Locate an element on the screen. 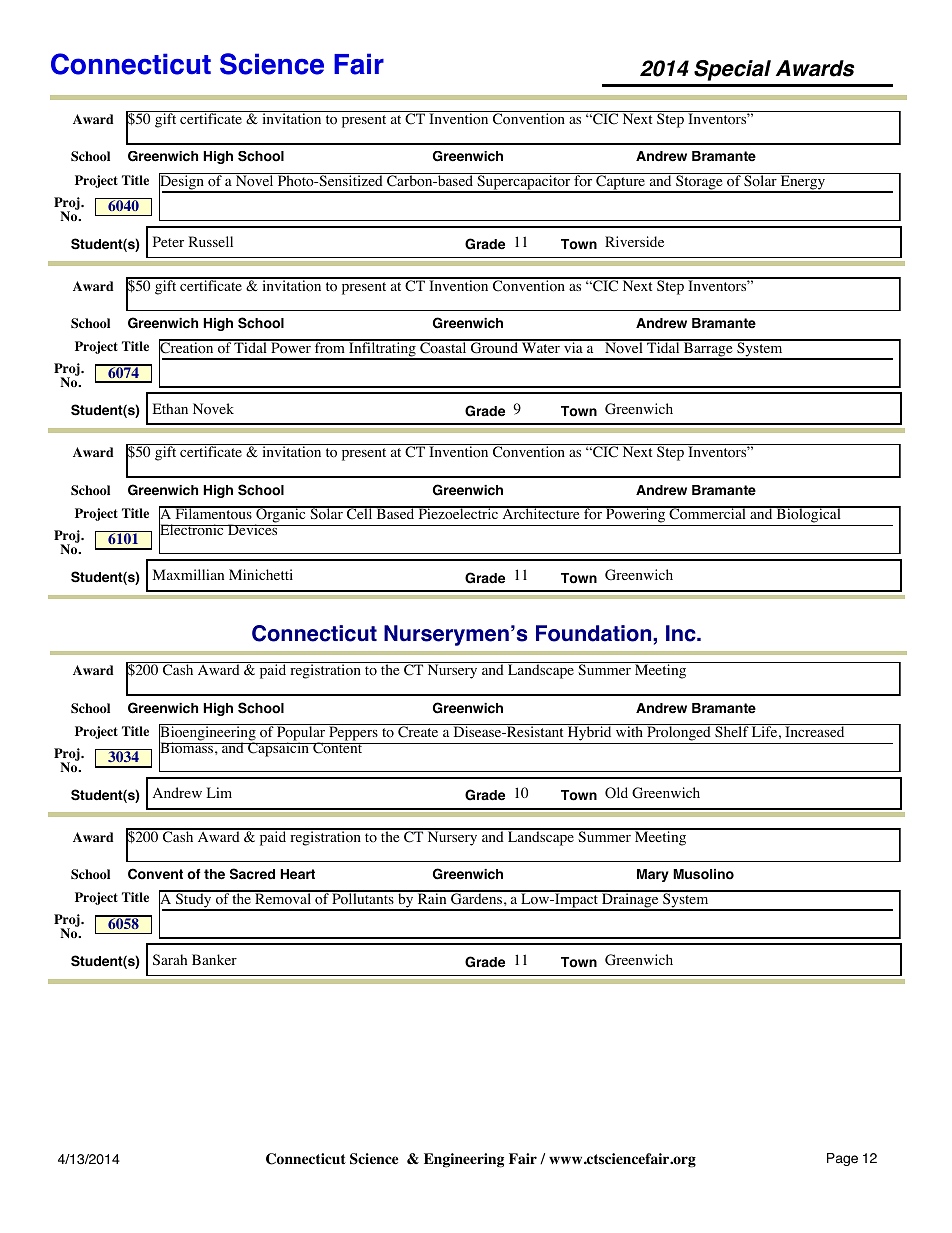  Gardens is located at coordinates (476, 898).
